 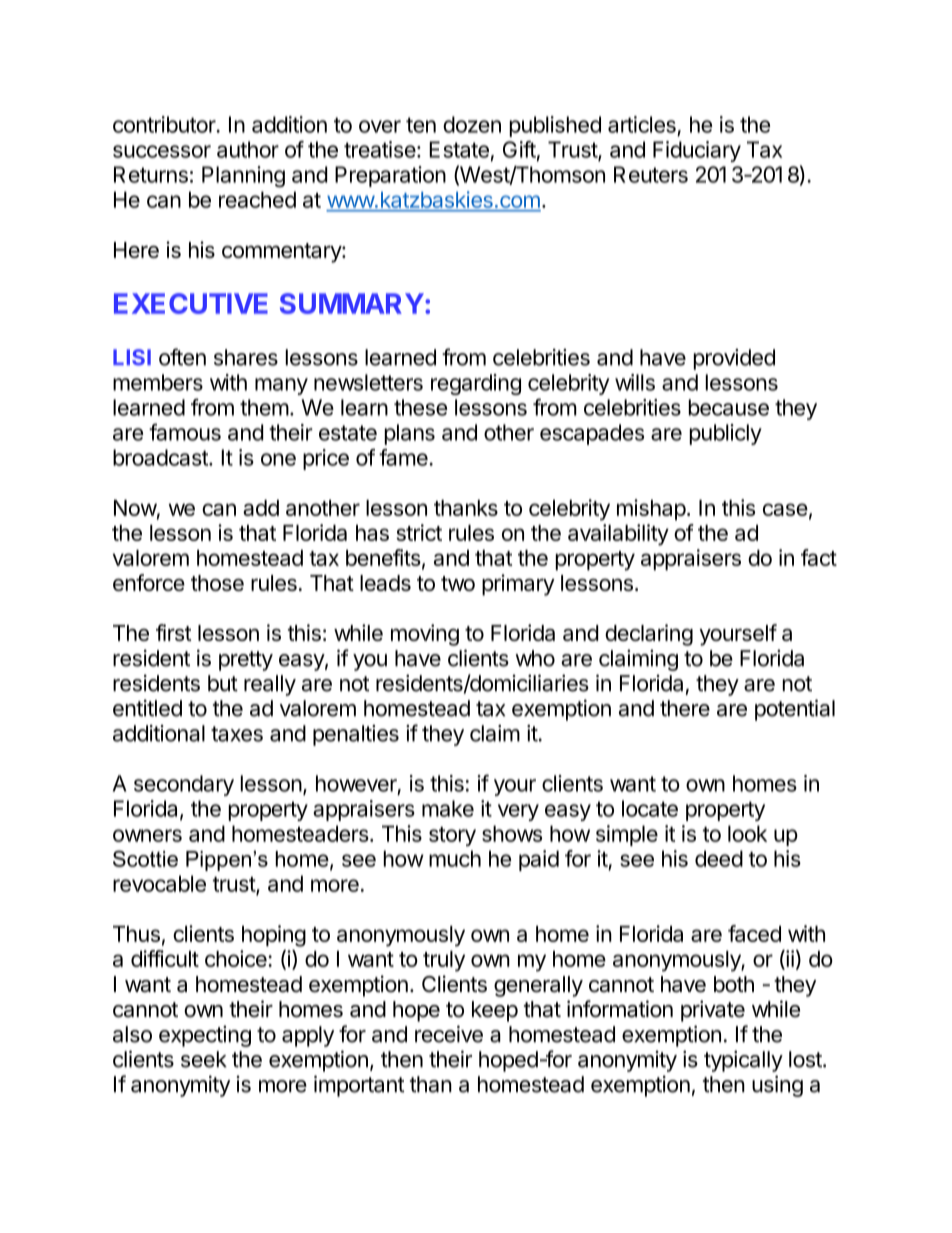 What do you see at coordinates (476, 384) in the document?
I see `regarding` at bounding box center [476, 384].
